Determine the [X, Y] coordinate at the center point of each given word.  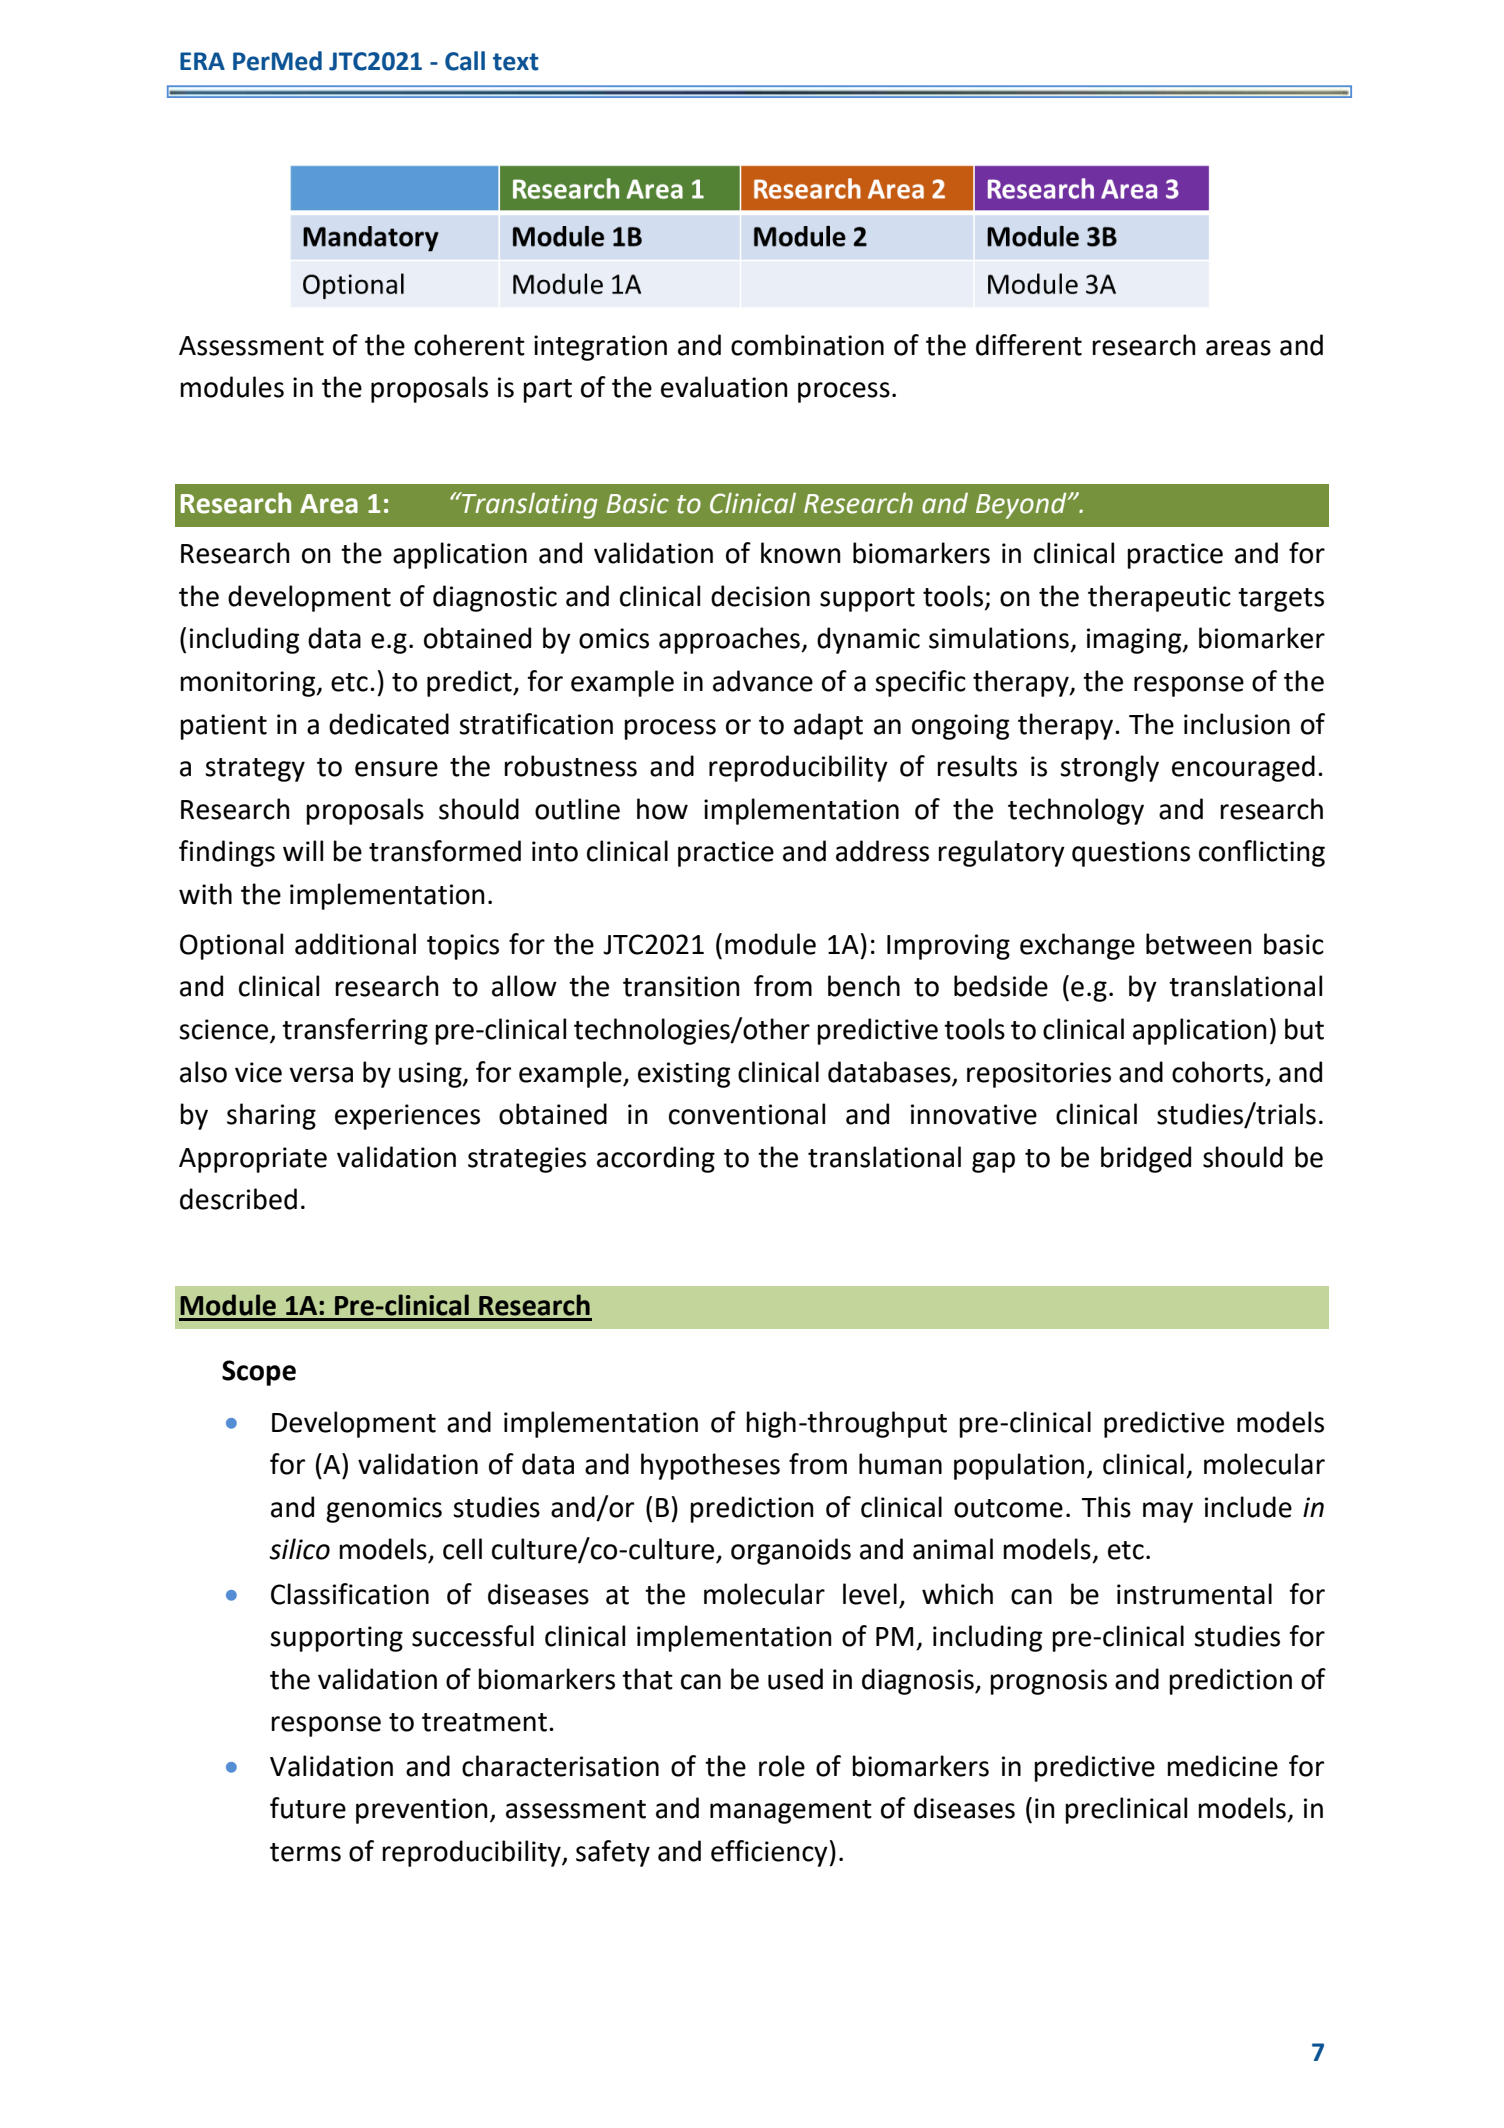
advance [763, 681]
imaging [1135, 641]
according [656, 1159]
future [308, 1808]
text [516, 62]
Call [465, 61]
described [238, 1199]
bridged [1146, 1159]
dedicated [389, 724]
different [1029, 345]
